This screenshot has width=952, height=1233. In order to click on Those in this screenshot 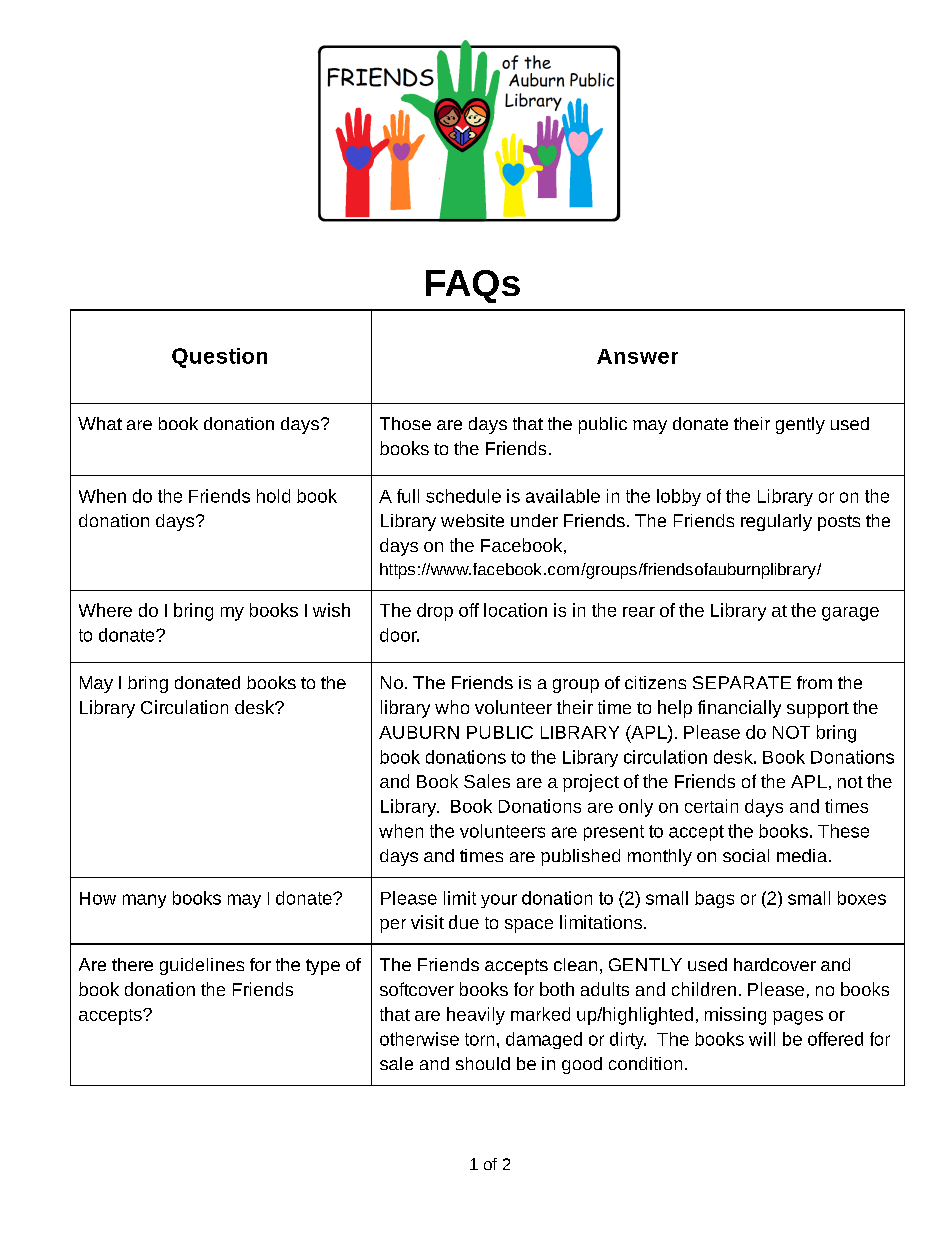, I will do `click(405, 423)`.
